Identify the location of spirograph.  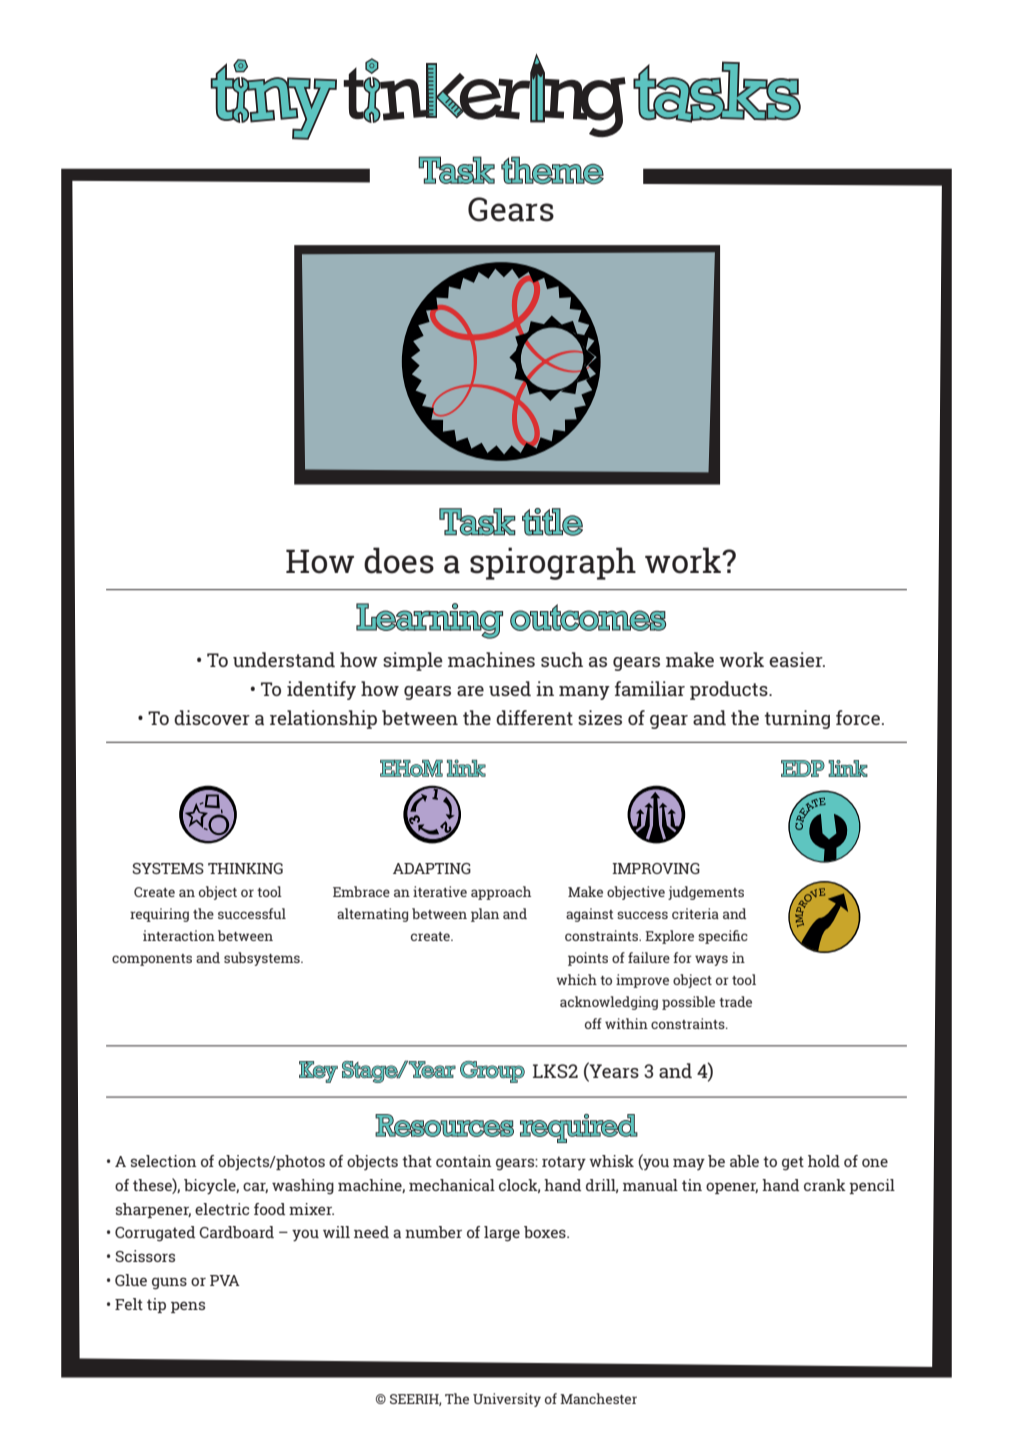
(553, 563).
